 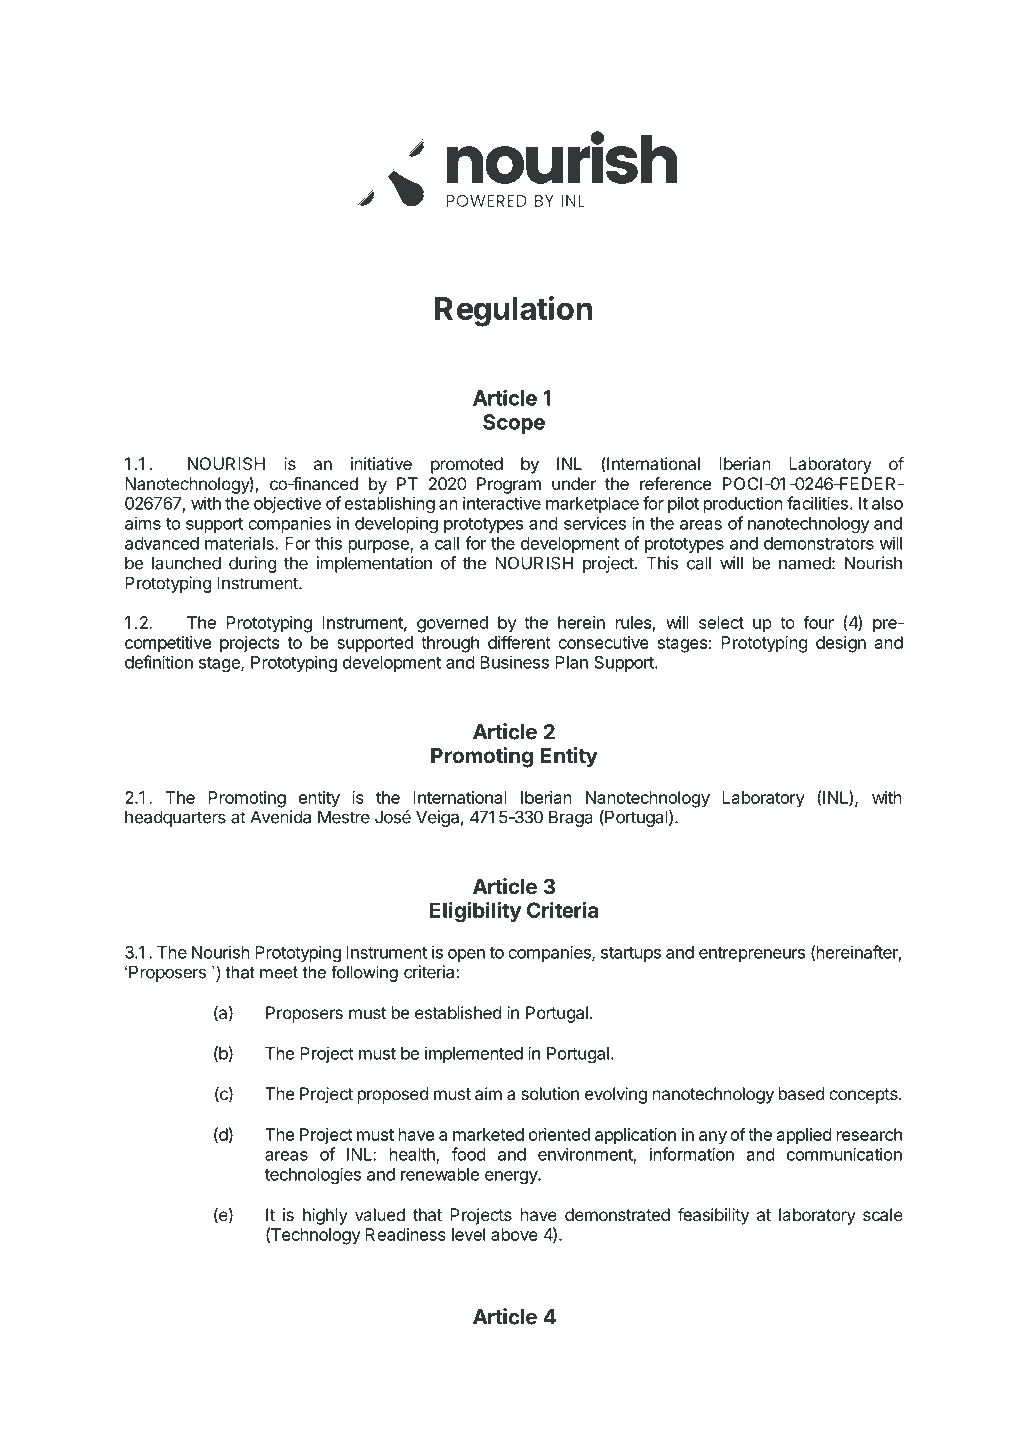 I want to click on initiative, so click(x=381, y=463).
